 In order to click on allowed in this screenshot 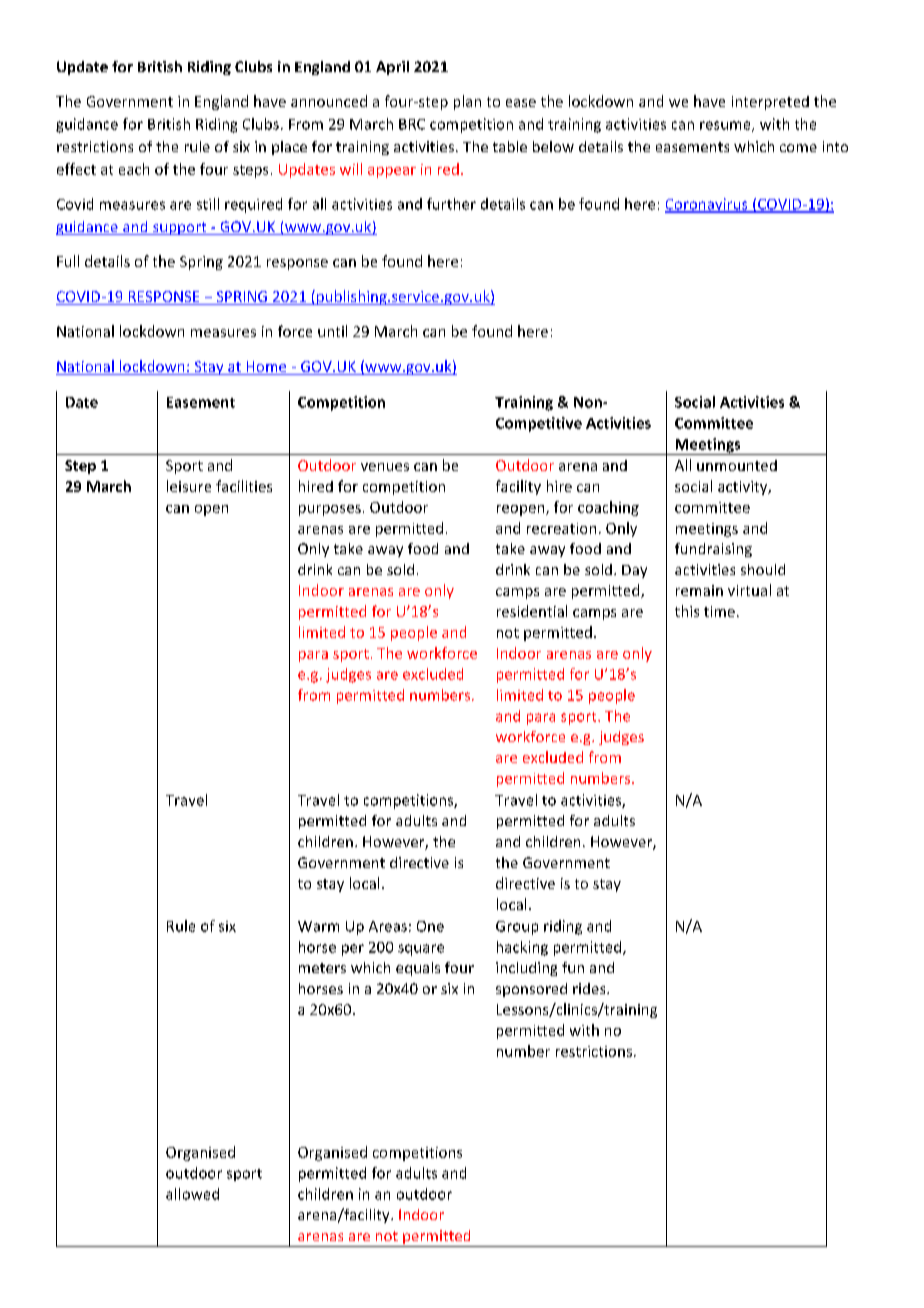, I will do `click(192, 1194)`.
